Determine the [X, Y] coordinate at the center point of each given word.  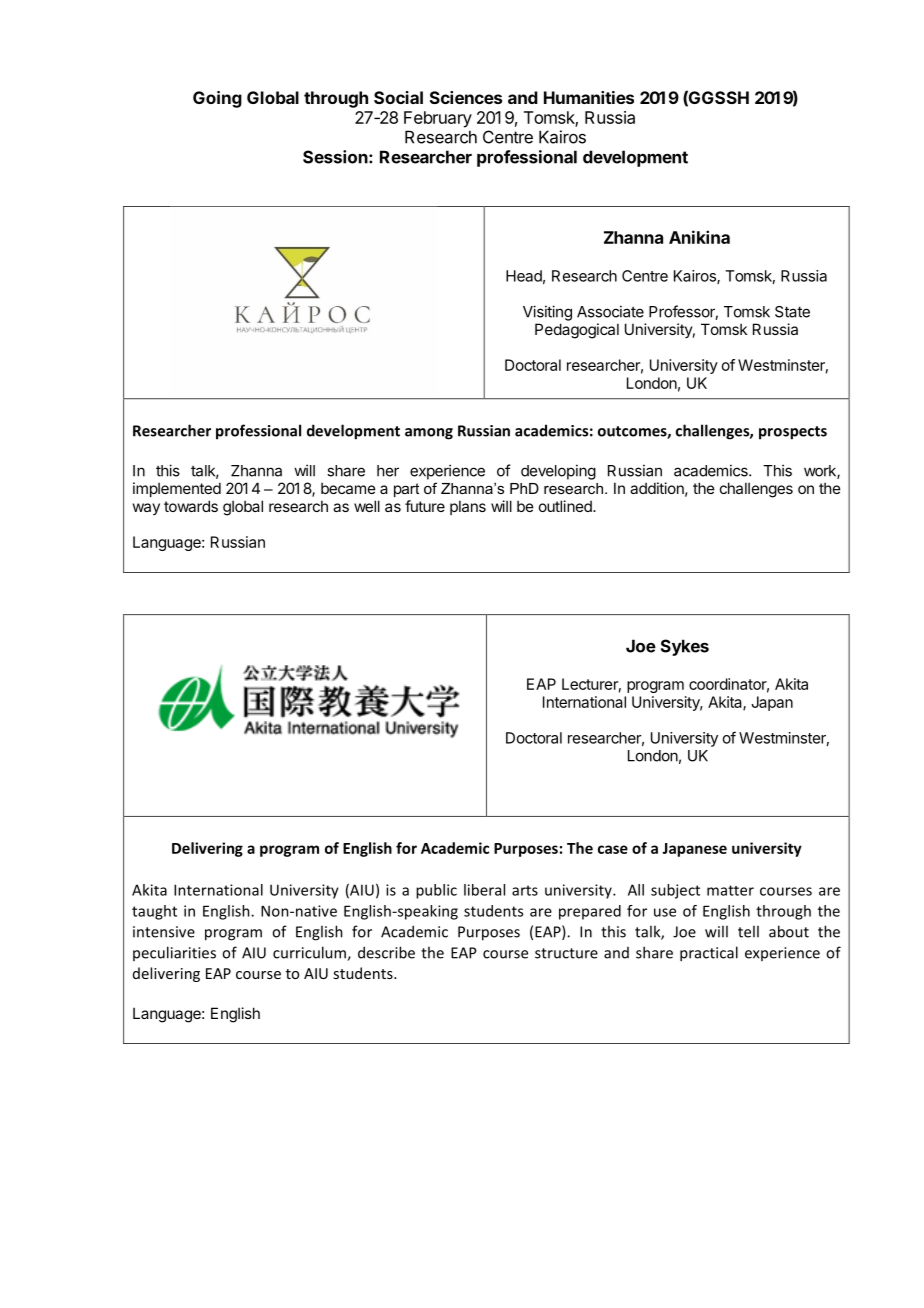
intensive [164, 932]
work [821, 472]
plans [468, 507]
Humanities [589, 97]
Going [217, 99]
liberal [484, 890]
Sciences [466, 97]
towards [191, 506]
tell [748, 931]
